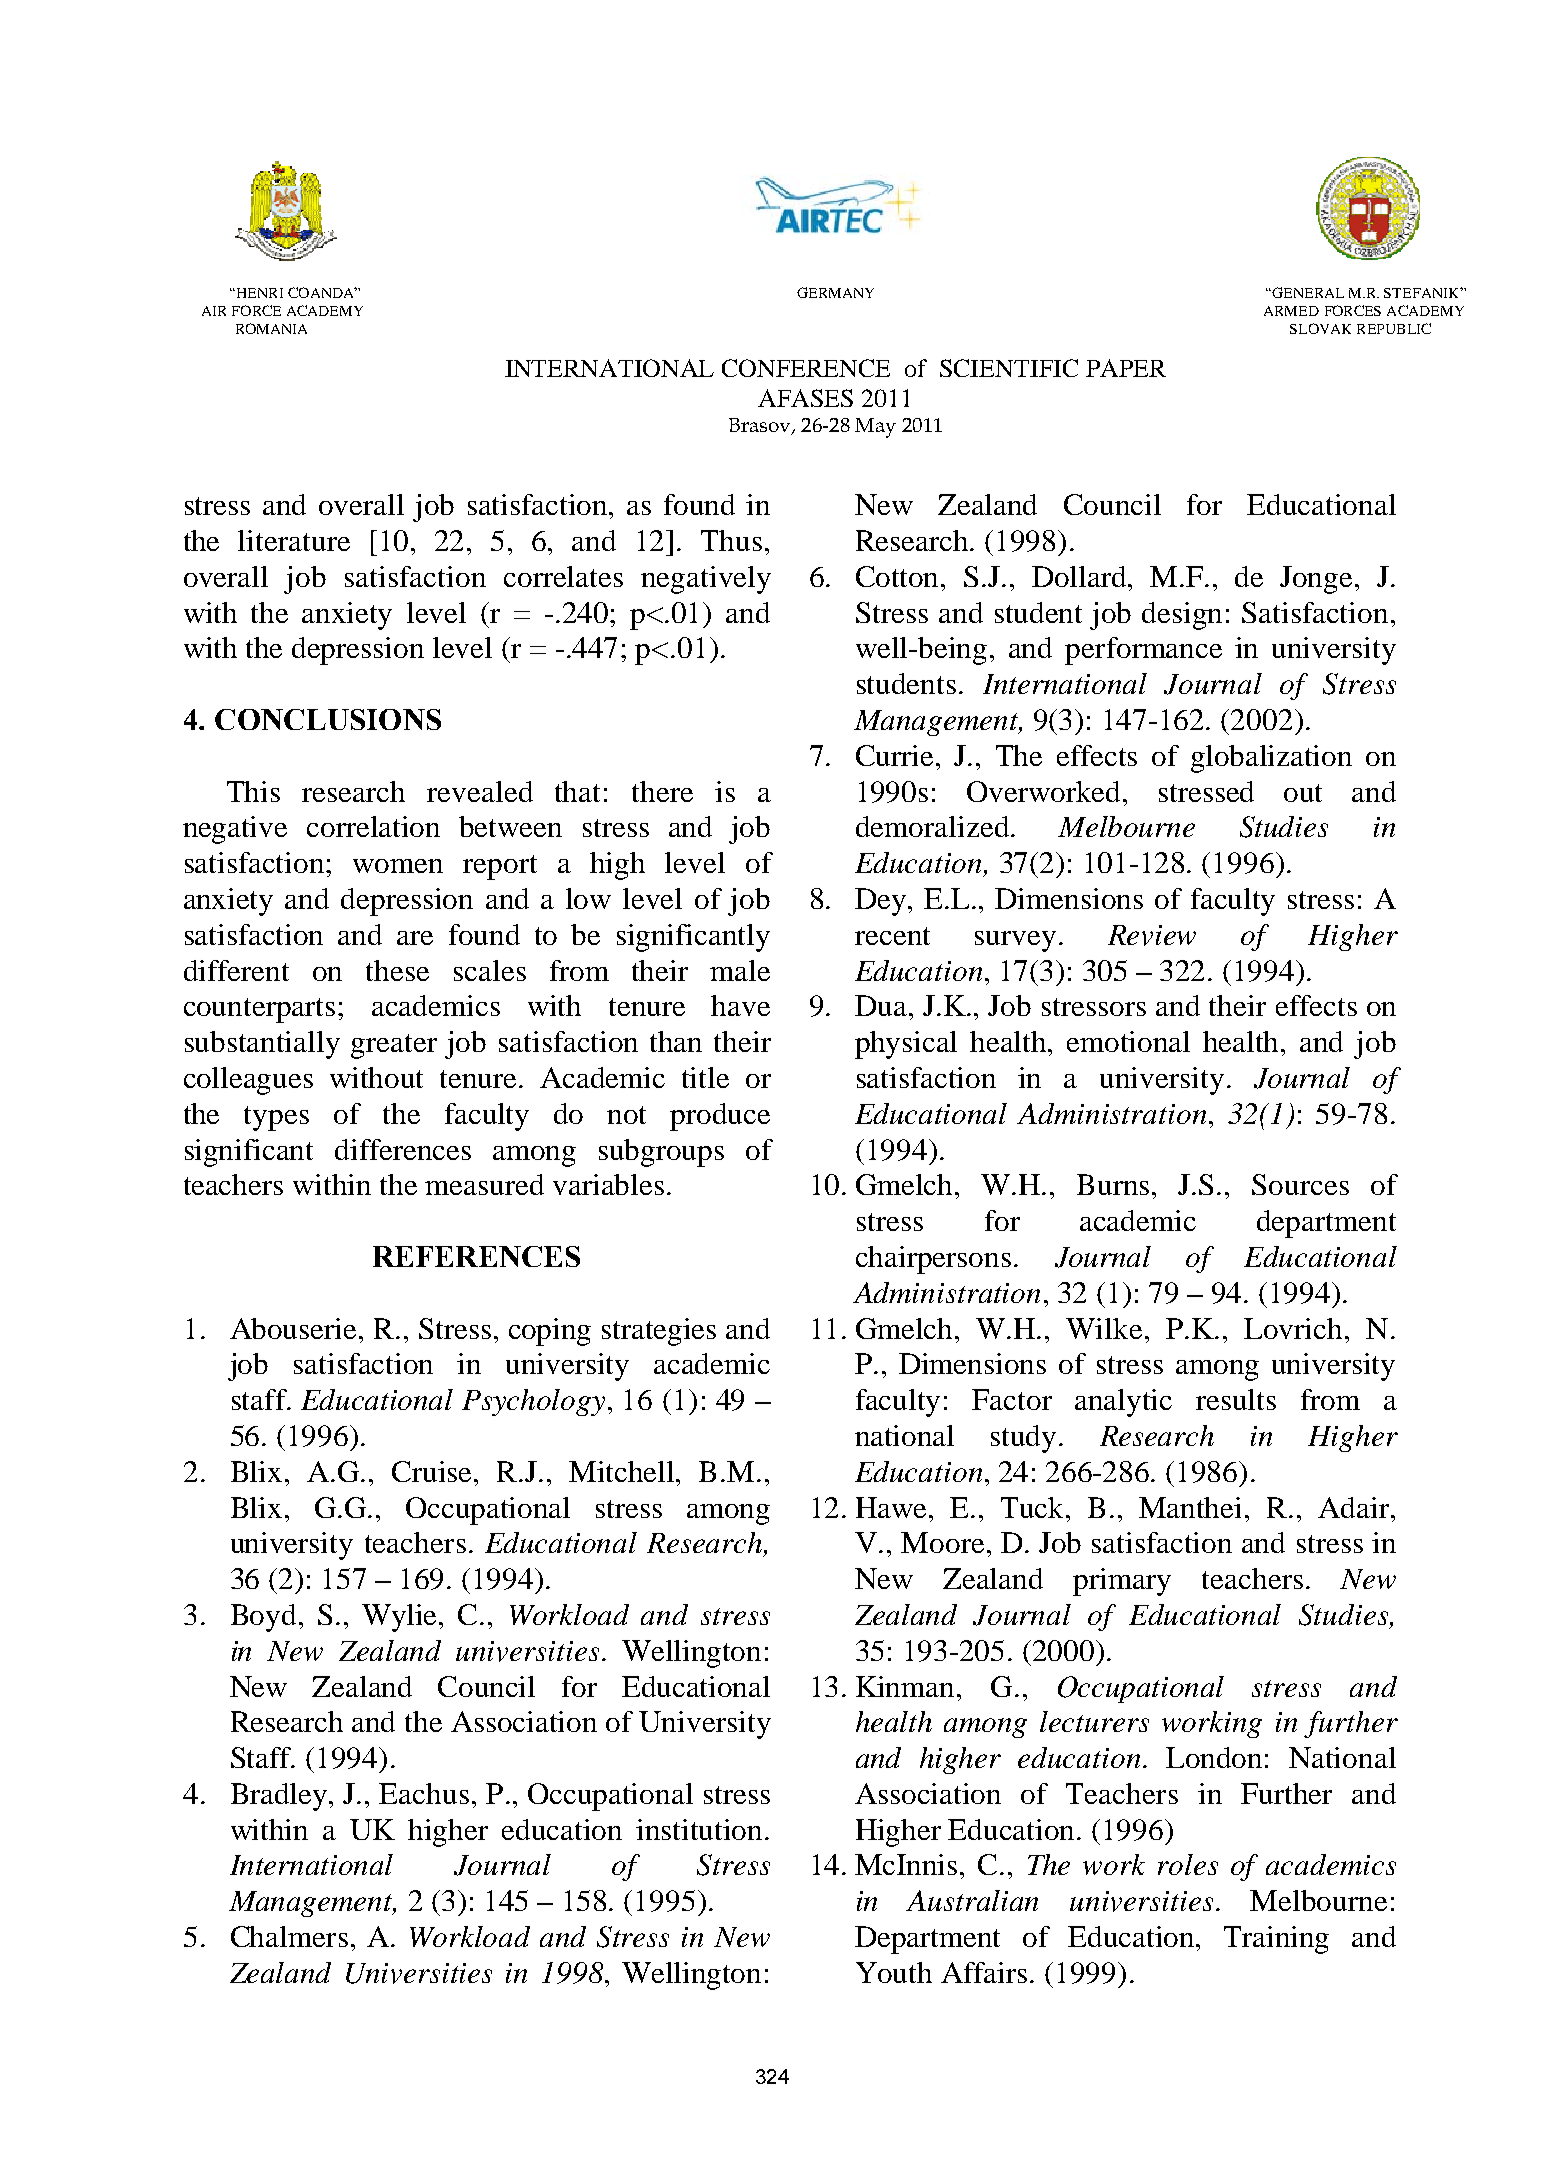  What do you see at coordinates (894, 1972) in the document?
I see `Youth` at bounding box center [894, 1972].
